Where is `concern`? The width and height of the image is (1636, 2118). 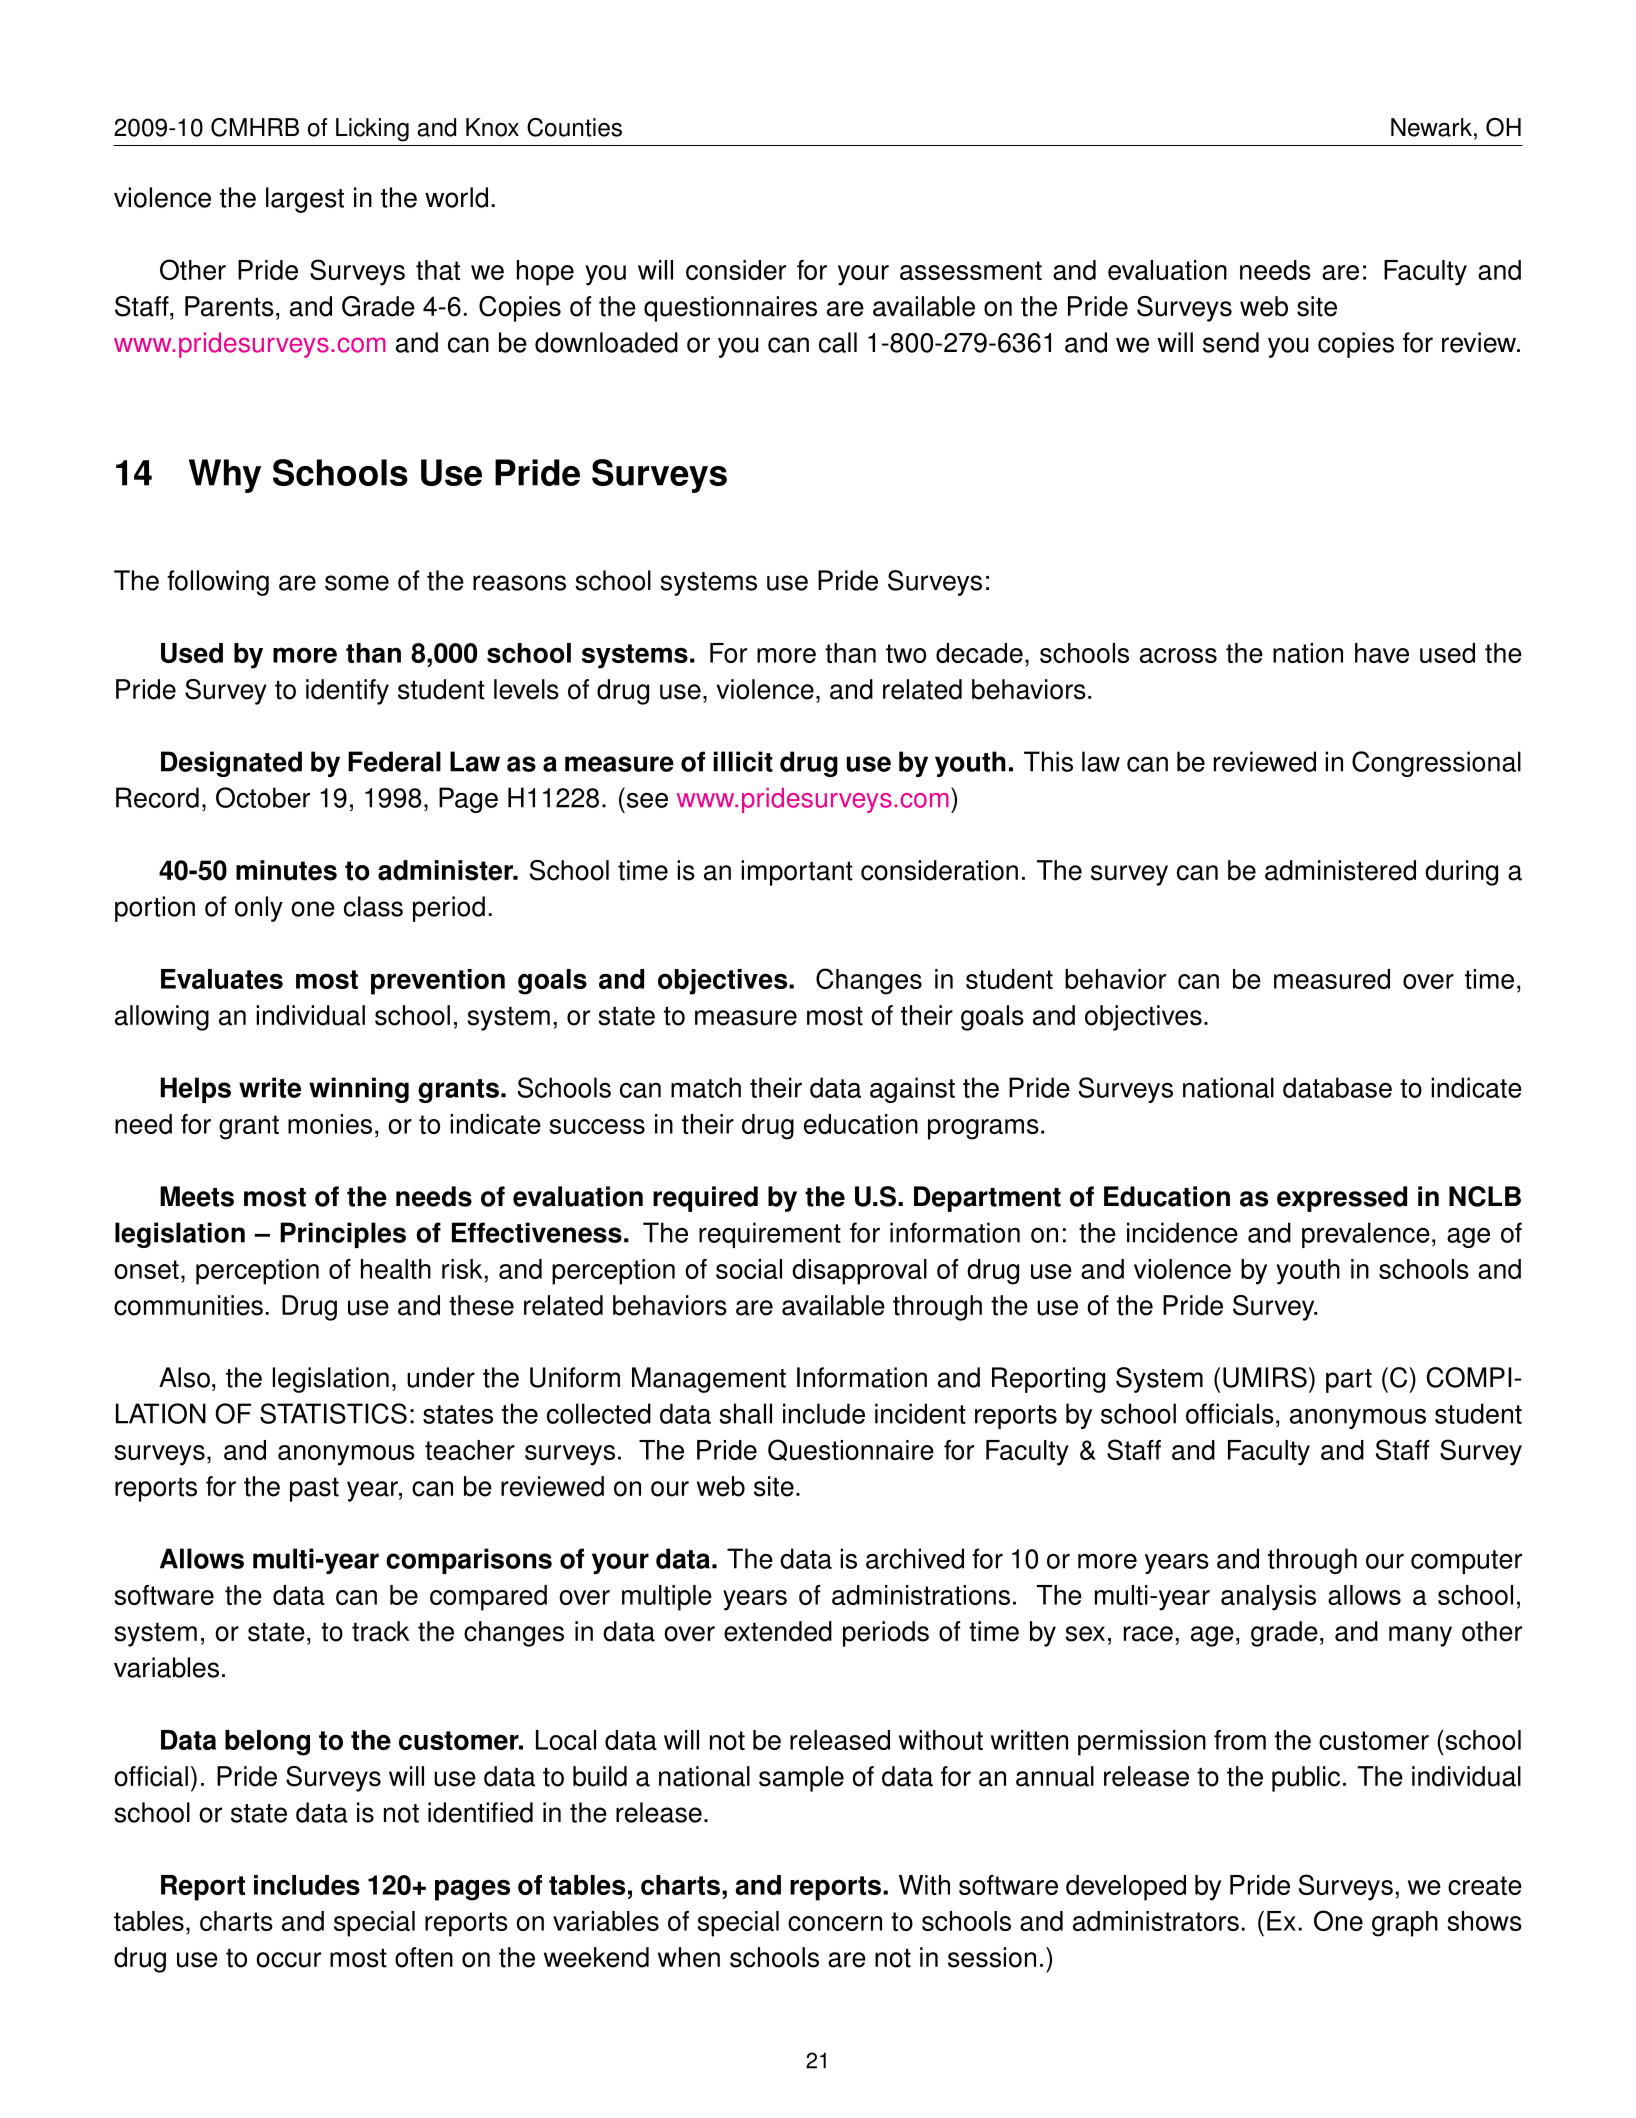 concern is located at coordinates (835, 1923).
